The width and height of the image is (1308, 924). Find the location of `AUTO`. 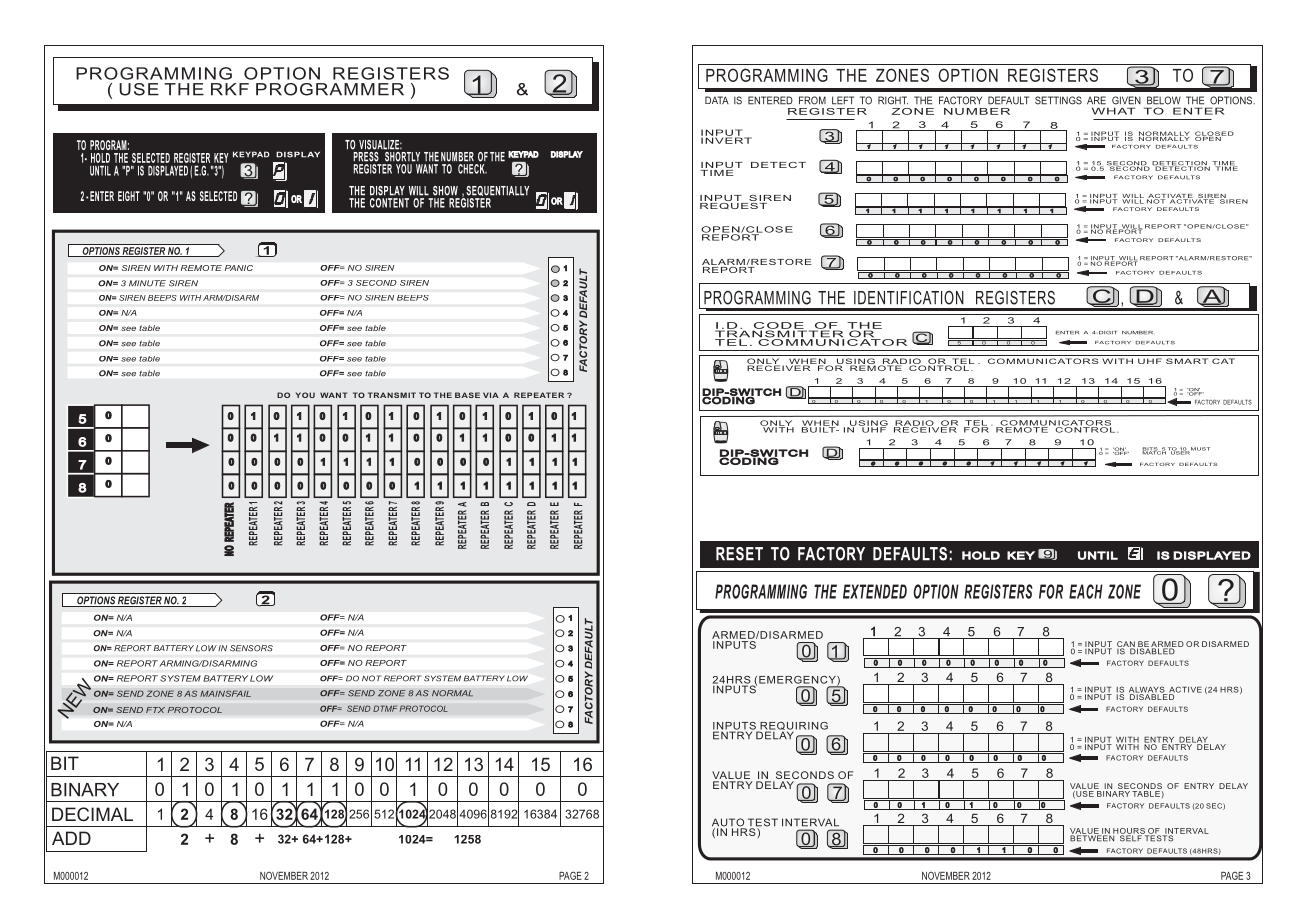

AUTO is located at coordinates (729, 823).
